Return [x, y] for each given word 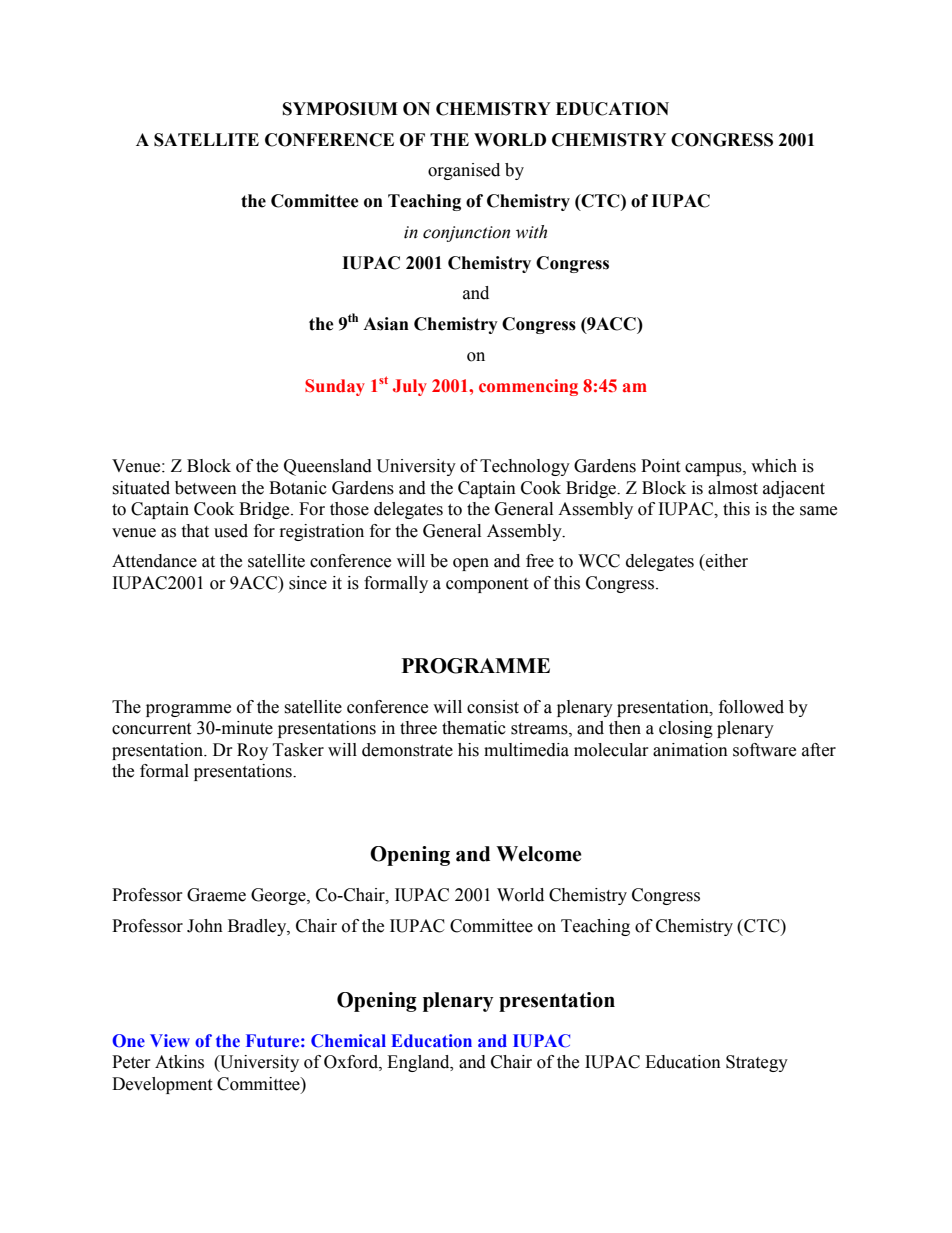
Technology [525, 467]
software [764, 750]
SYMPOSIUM [340, 109]
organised [464, 171]
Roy [252, 751]
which [774, 466]
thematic [474, 728]
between [206, 488]
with [531, 232]
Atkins [179, 1062]
